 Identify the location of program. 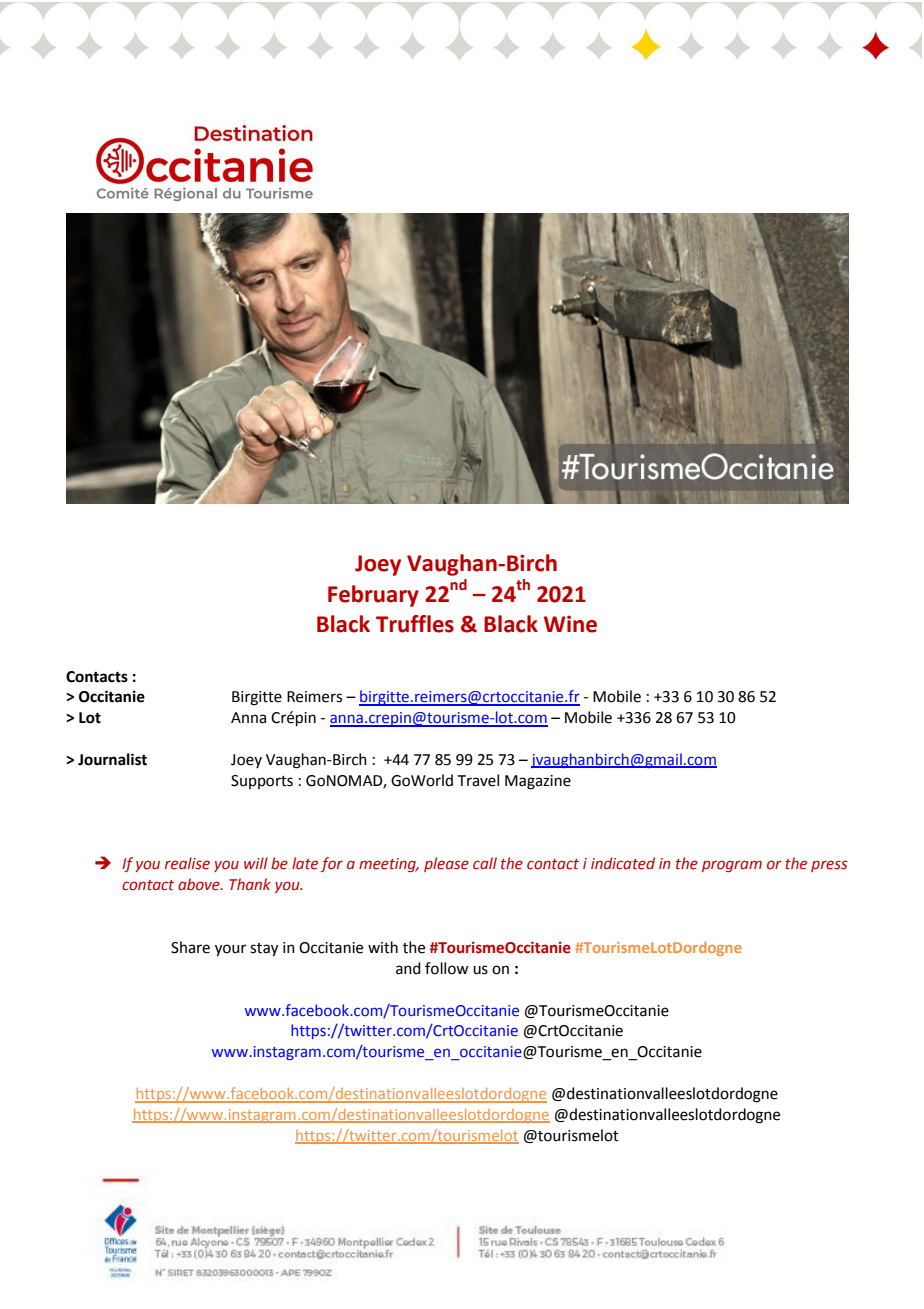
(732, 866).
